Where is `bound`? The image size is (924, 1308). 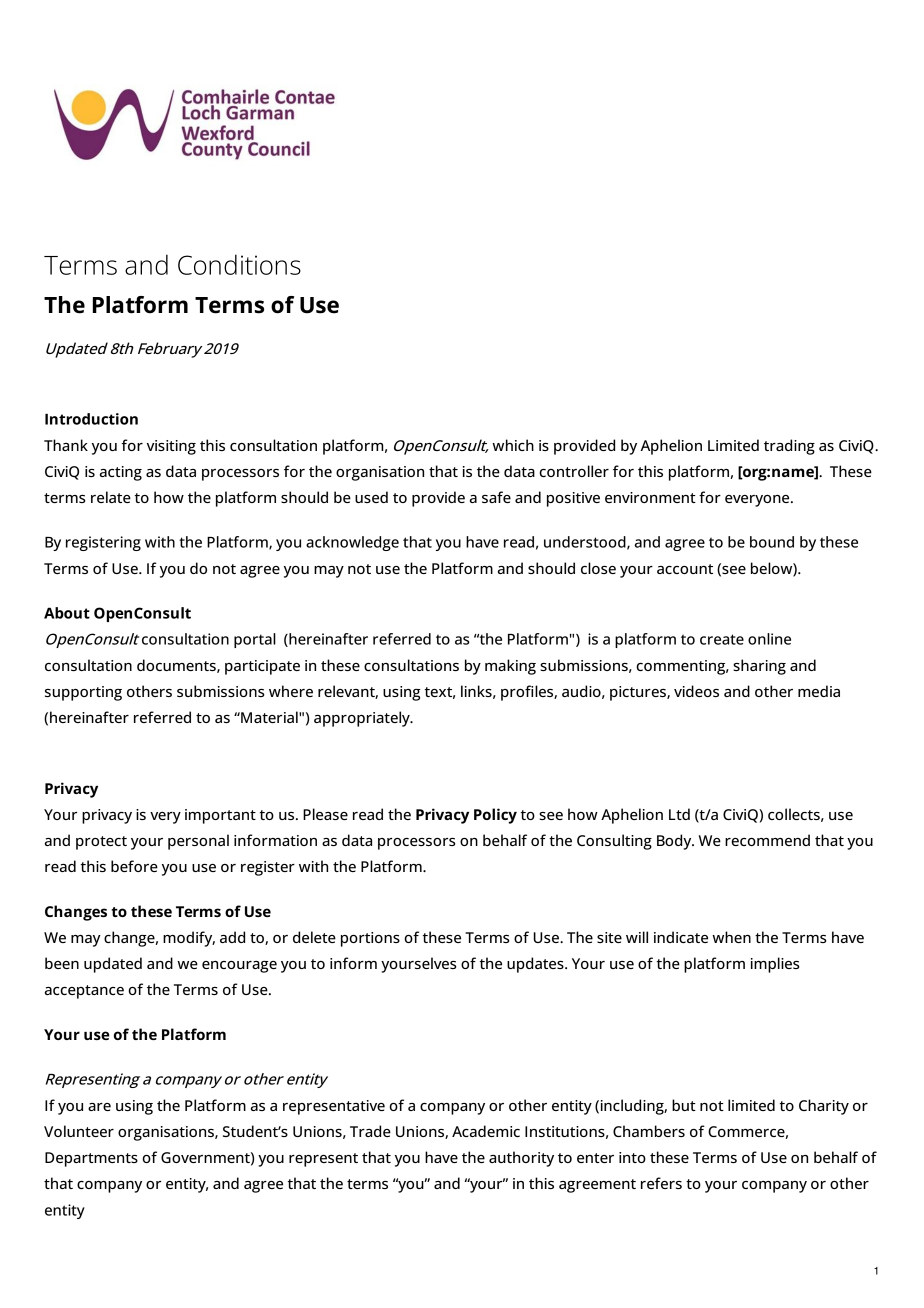 bound is located at coordinates (772, 542).
